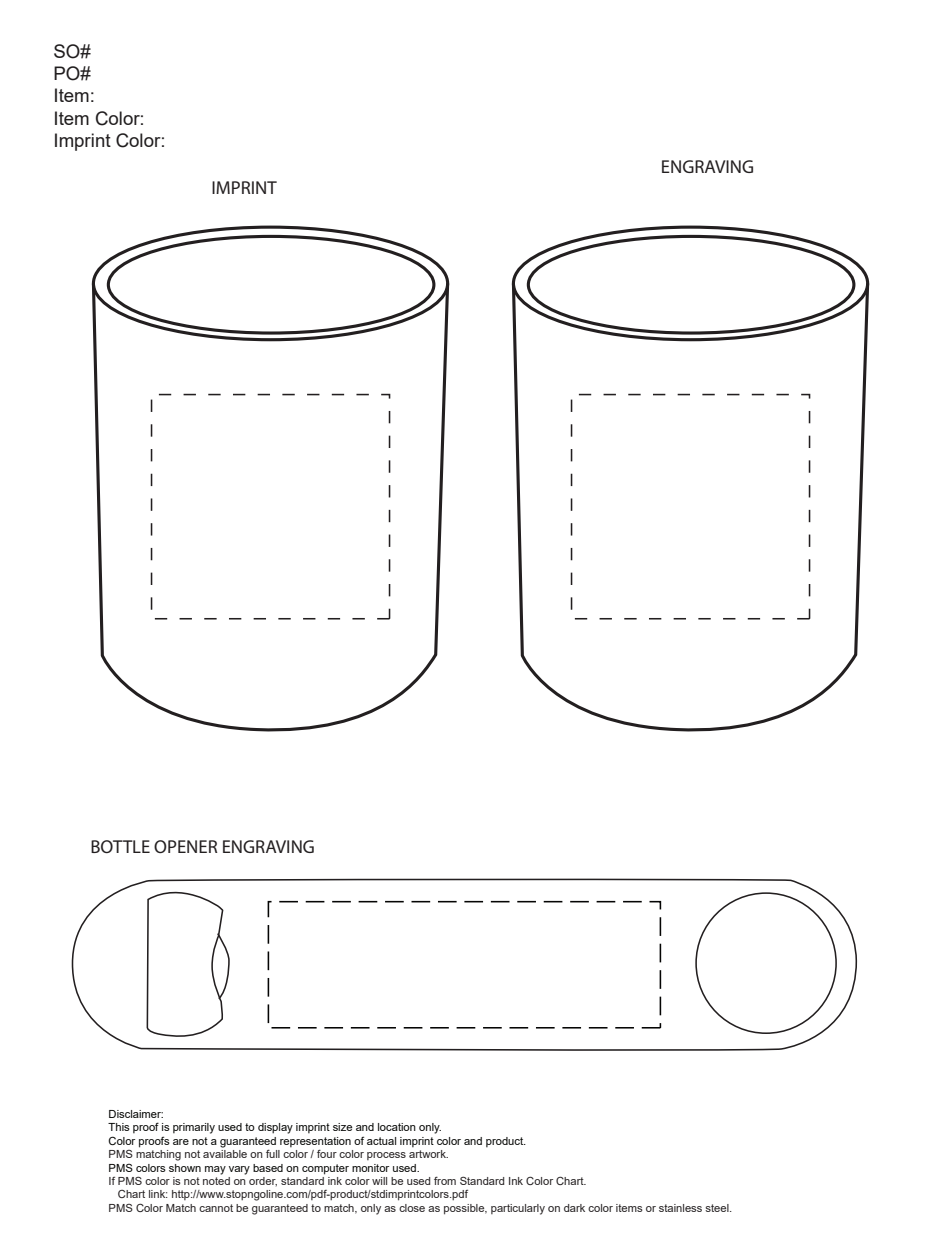 The height and width of the page is (1233, 952). I want to click on representation, so click(315, 1142).
